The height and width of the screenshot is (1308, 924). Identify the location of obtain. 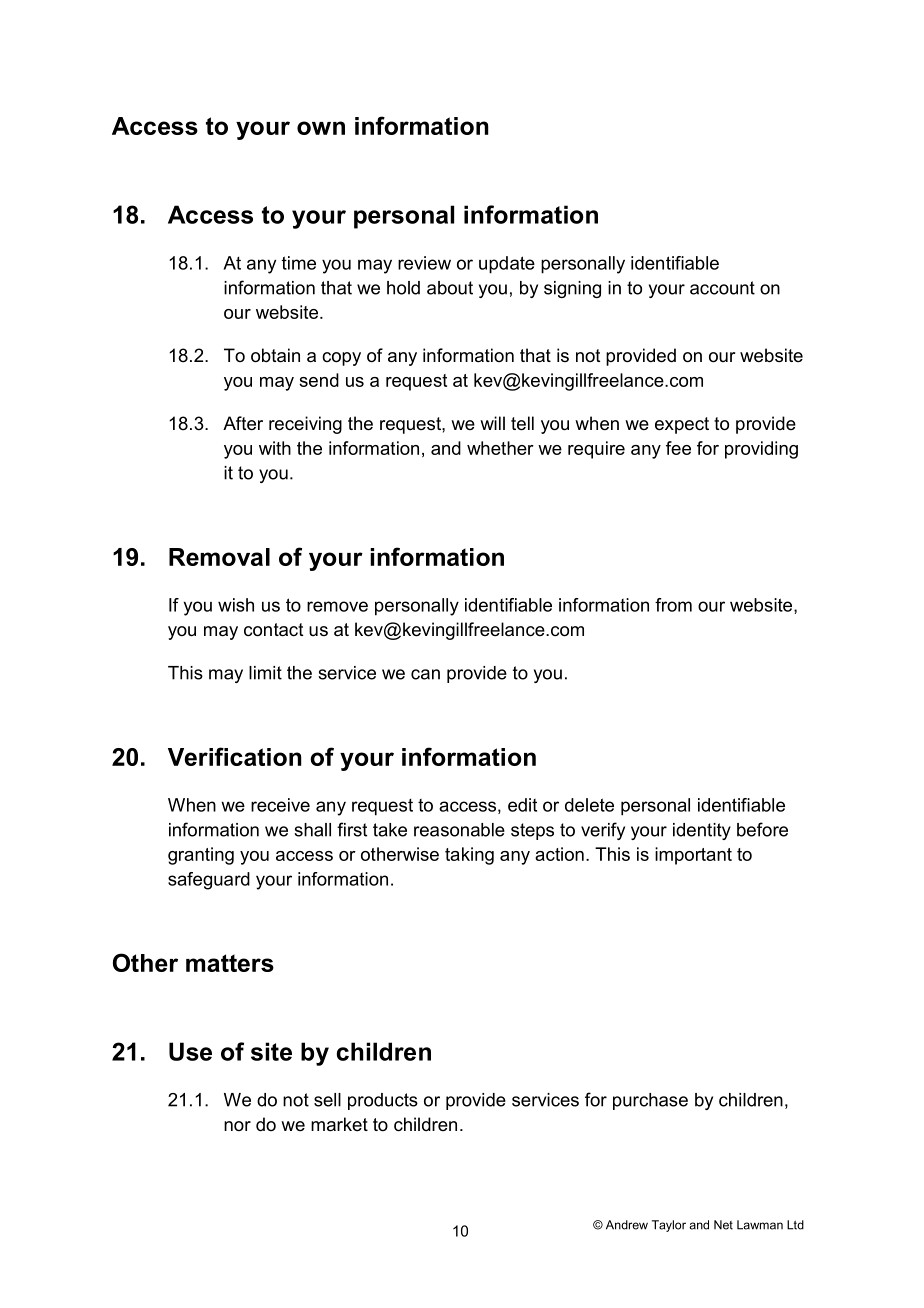
(275, 355).
